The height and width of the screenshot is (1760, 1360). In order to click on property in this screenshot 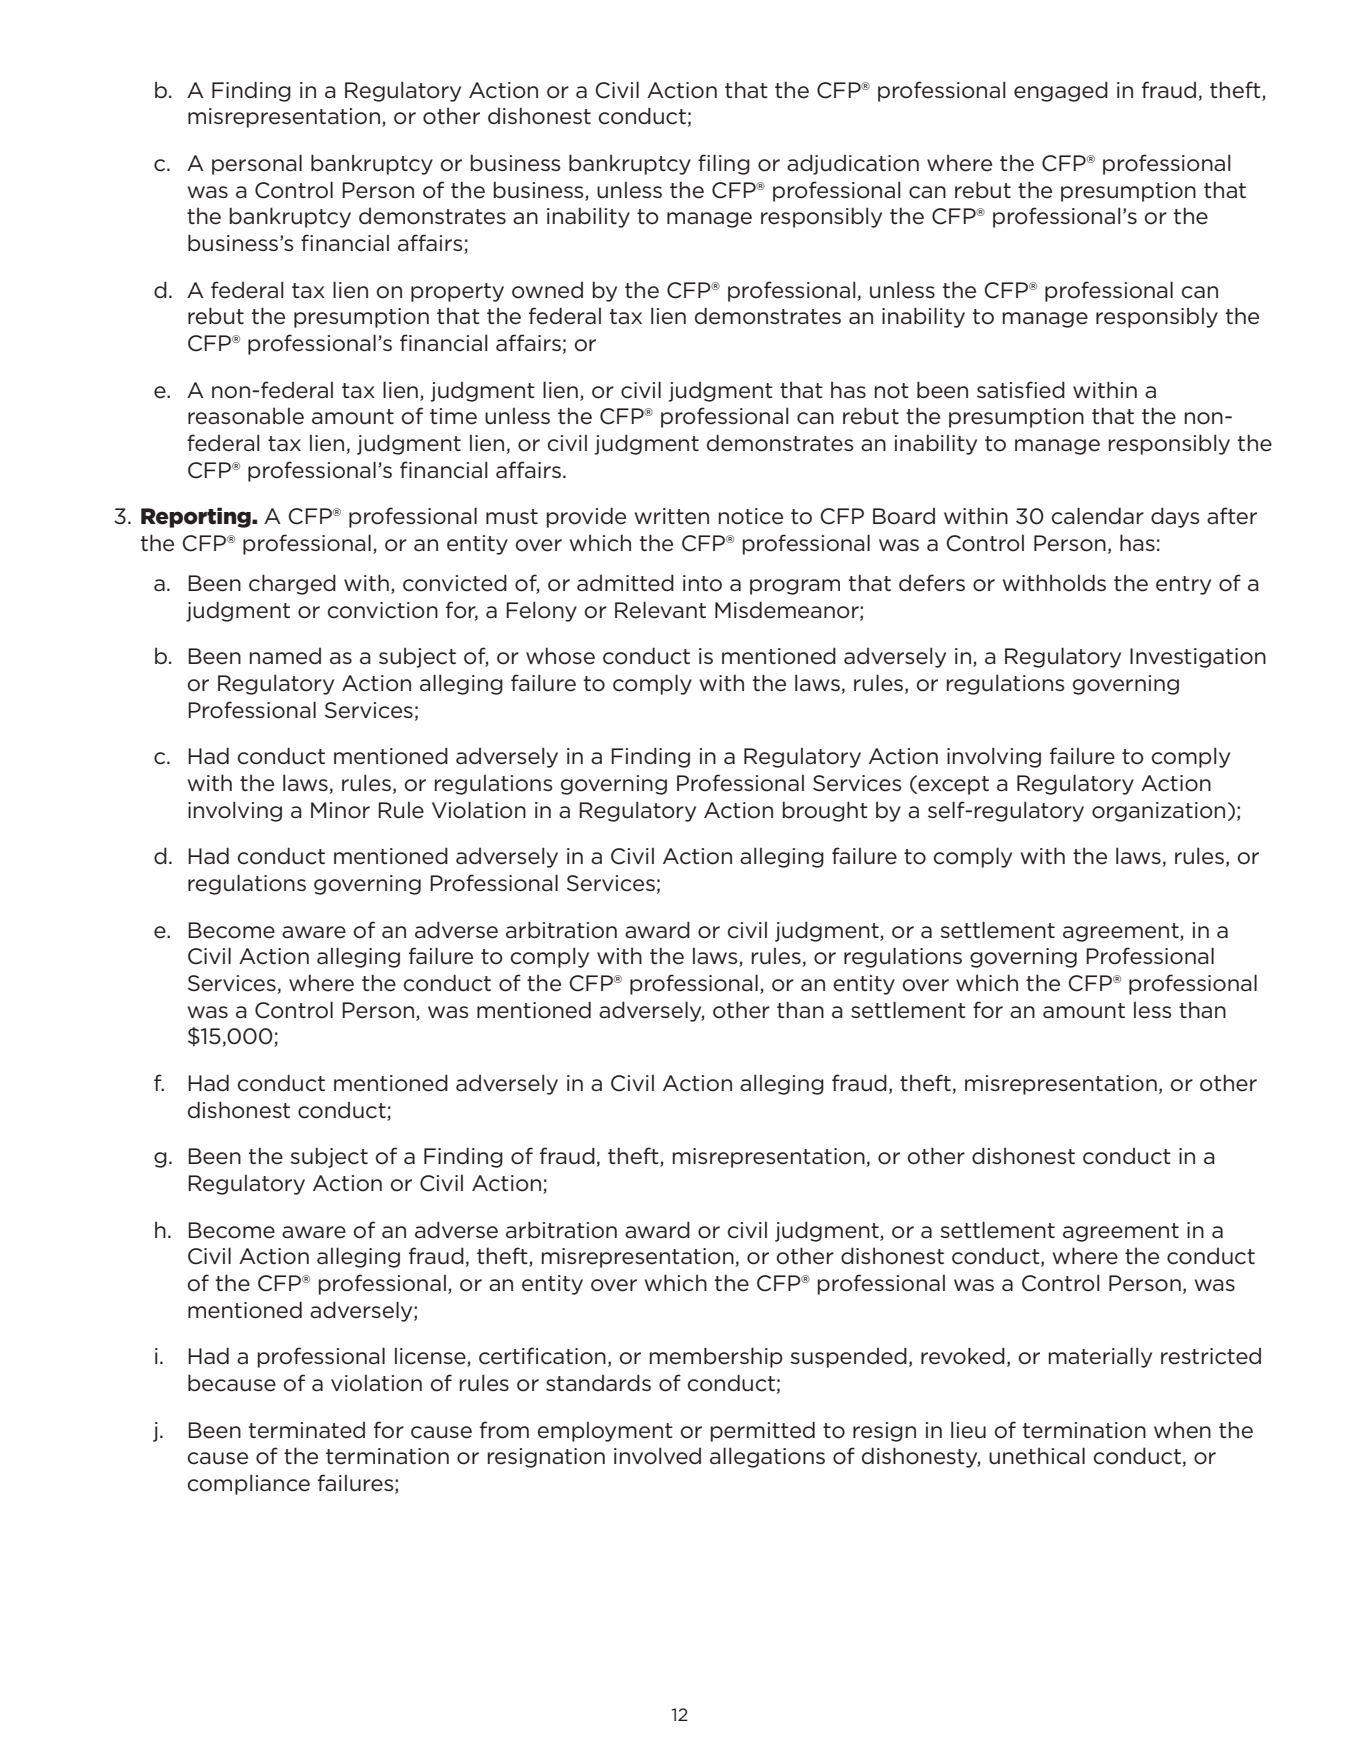, I will do `click(457, 292)`.
